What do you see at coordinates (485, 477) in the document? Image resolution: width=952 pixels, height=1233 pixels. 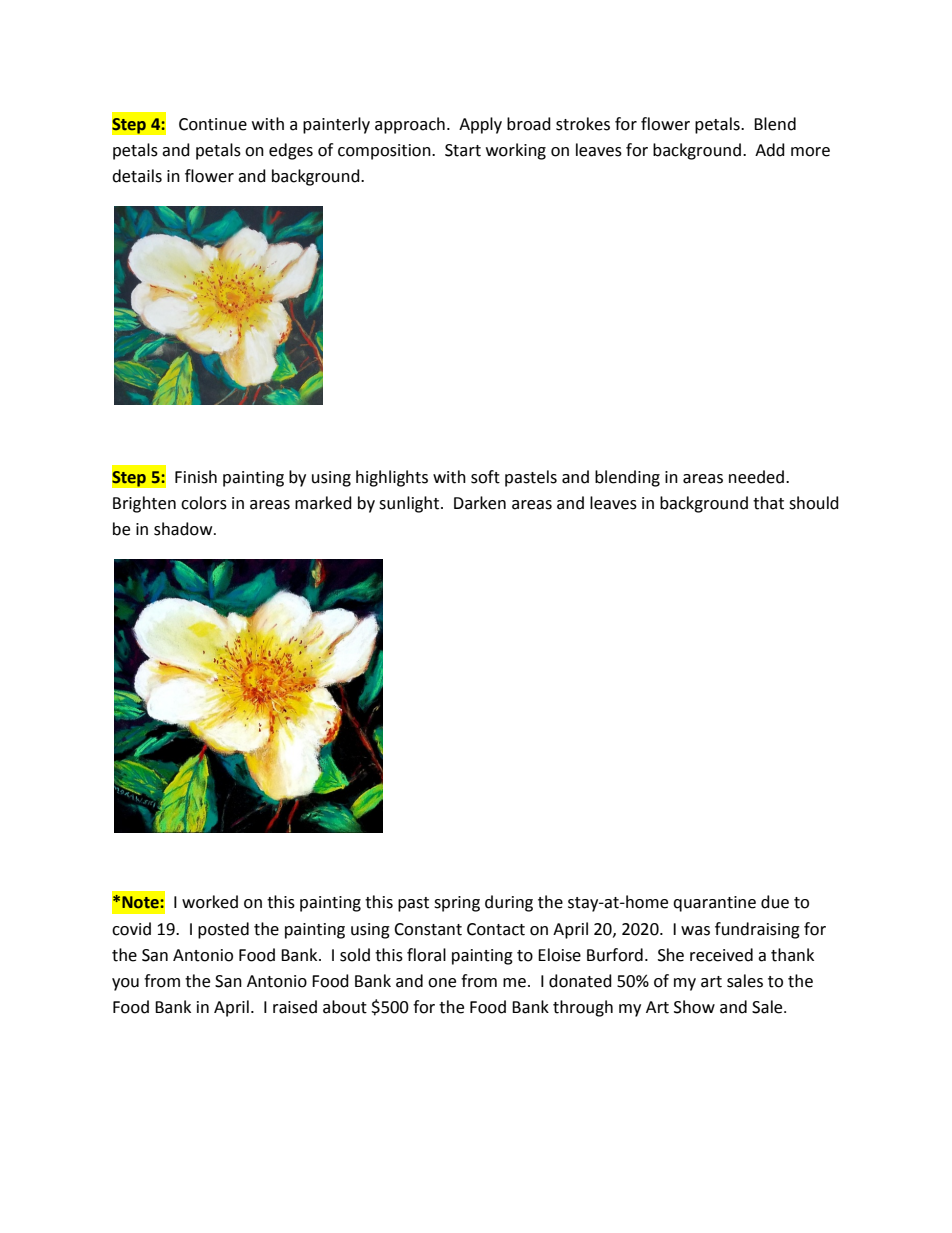 I see `soft` at bounding box center [485, 477].
